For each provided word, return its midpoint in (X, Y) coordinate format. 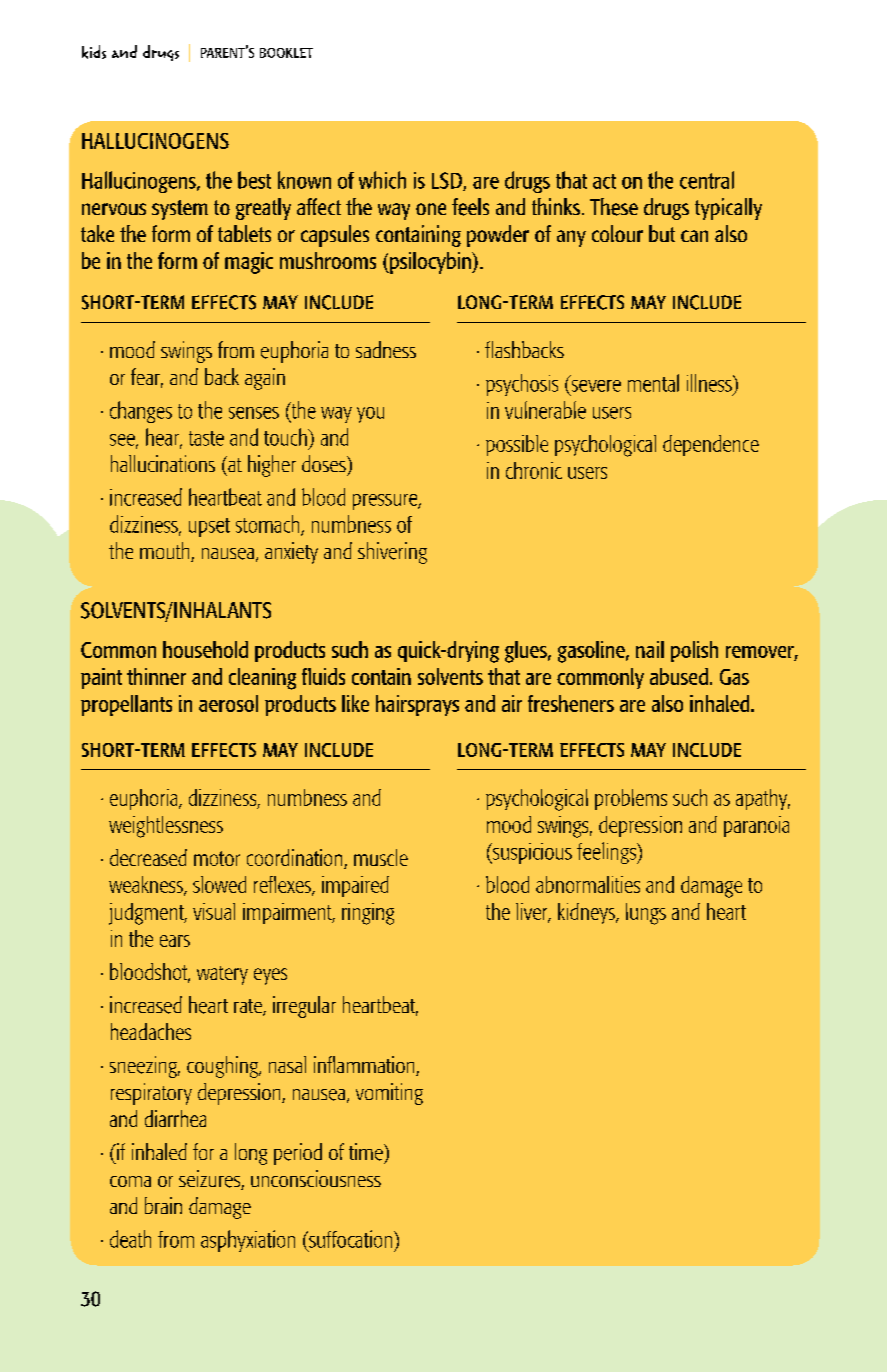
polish (694, 651)
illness (710, 383)
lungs (646, 914)
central (707, 180)
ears (175, 941)
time (367, 1152)
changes (141, 412)
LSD (448, 181)
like (355, 703)
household (205, 649)
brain (163, 1205)
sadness (386, 349)
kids (94, 52)
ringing (368, 914)
